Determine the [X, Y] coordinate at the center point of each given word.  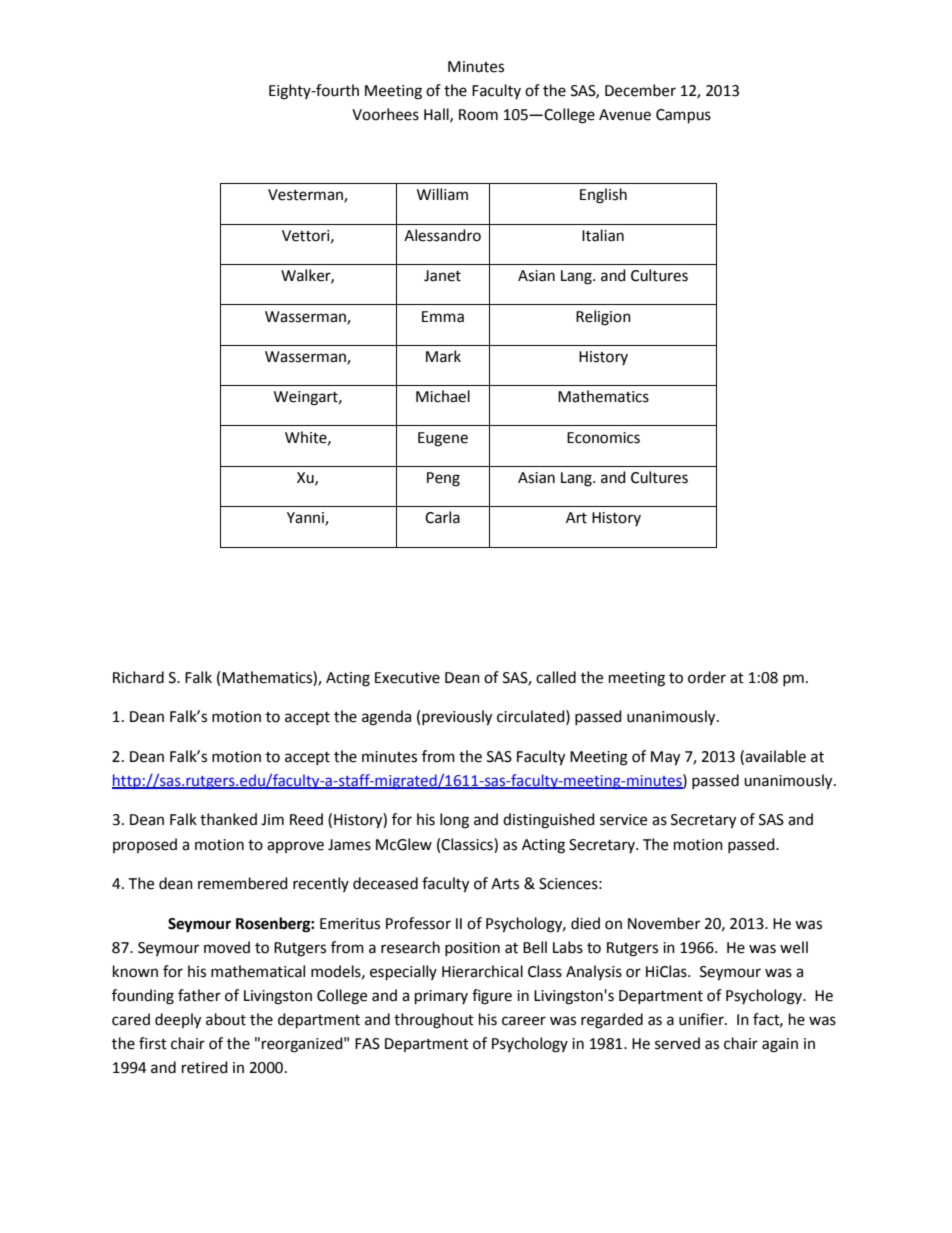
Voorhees [385, 114]
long [454, 821]
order [707, 677]
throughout [434, 1021]
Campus [683, 116]
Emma [443, 317]
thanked [228, 819]
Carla [442, 517]
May [665, 758]
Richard [138, 677]
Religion [603, 318]
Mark [443, 356]
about [226, 1019]
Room [478, 115]
